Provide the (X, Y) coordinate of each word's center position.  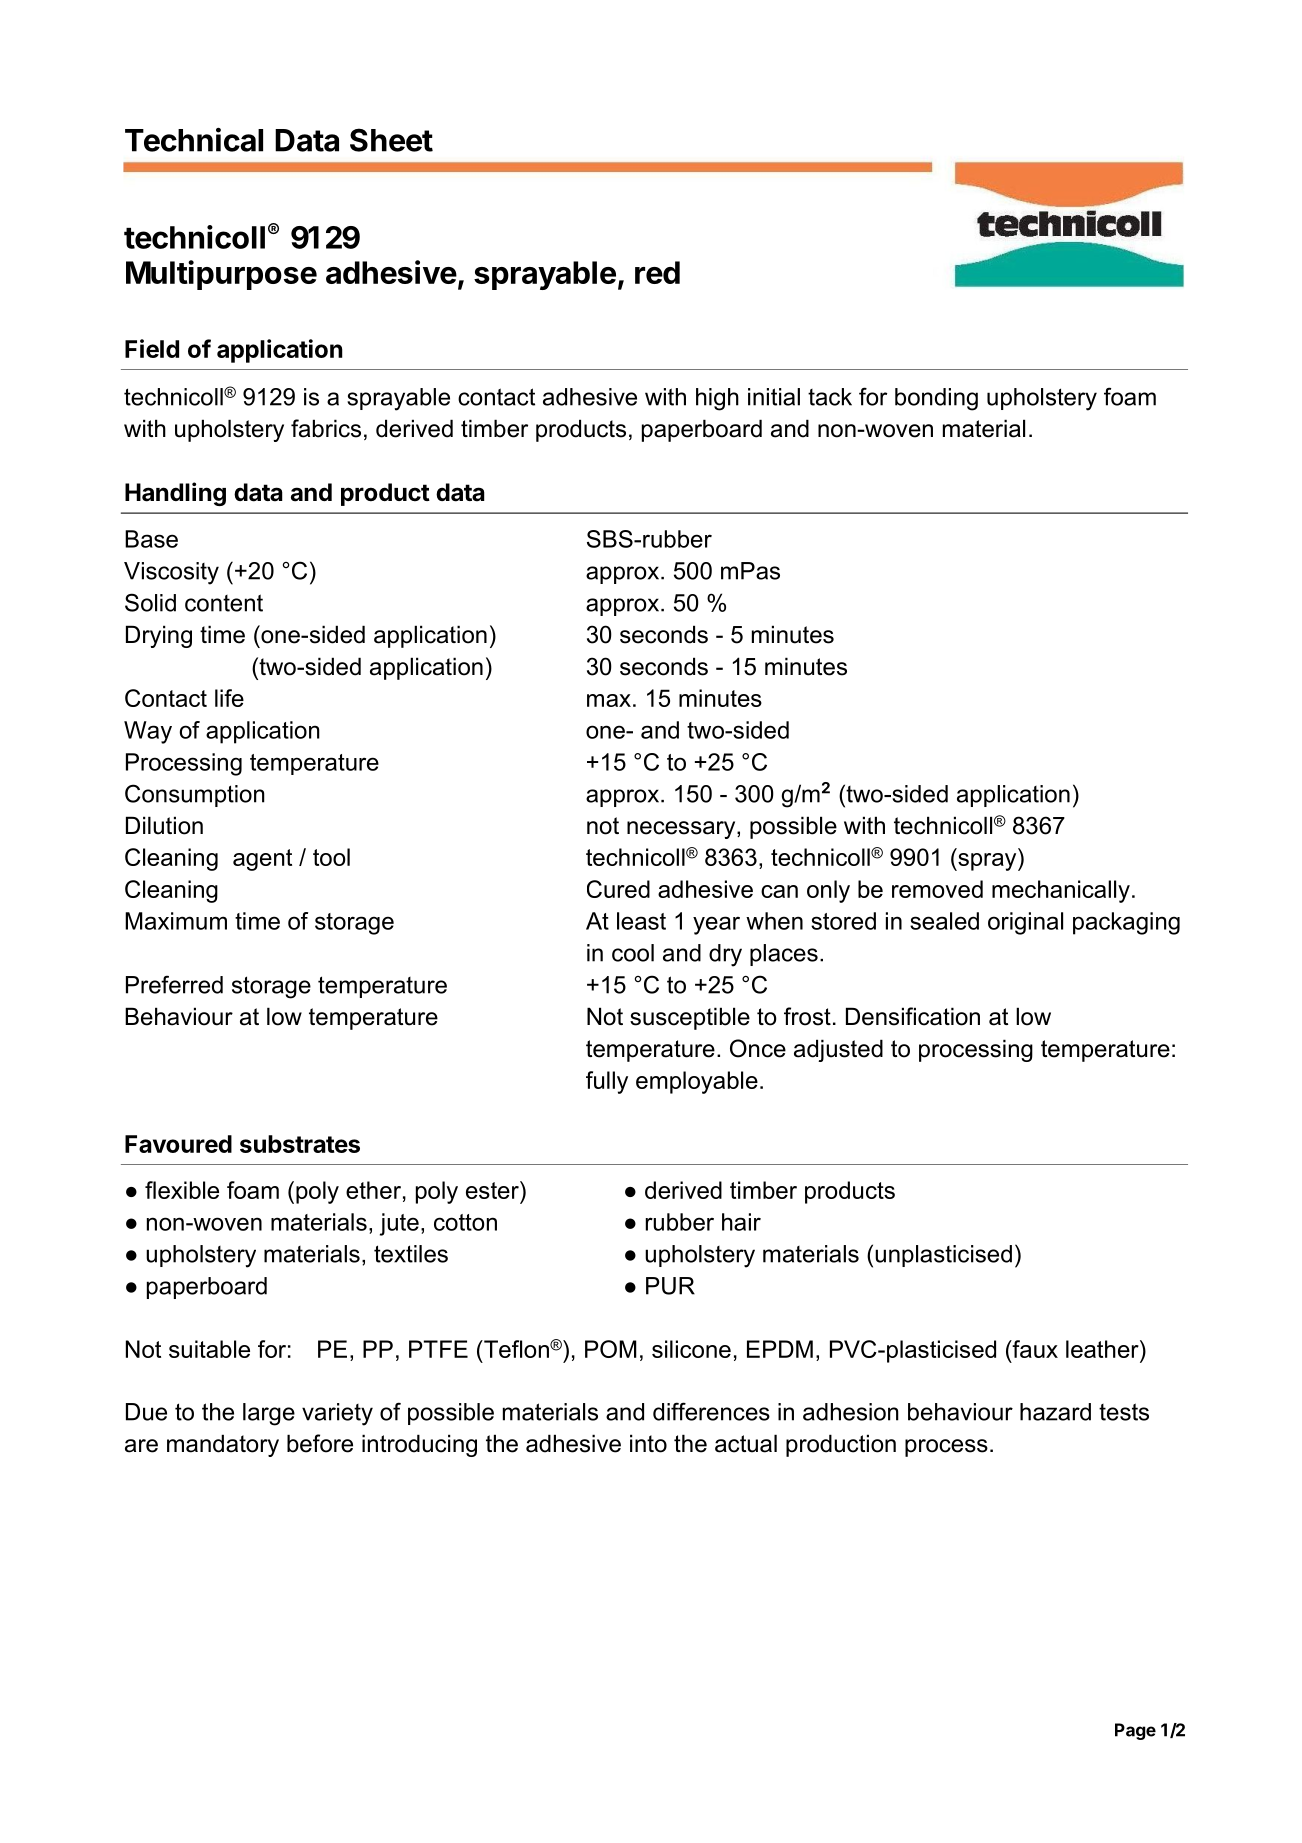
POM (611, 1349)
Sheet (391, 140)
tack (830, 397)
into (648, 1443)
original (1025, 923)
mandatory (223, 1445)
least (641, 921)
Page (1135, 1731)
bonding (936, 399)
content (224, 603)
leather (1103, 1349)
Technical (194, 140)
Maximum (176, 921)
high (717, 399)
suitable (209, 1349)
